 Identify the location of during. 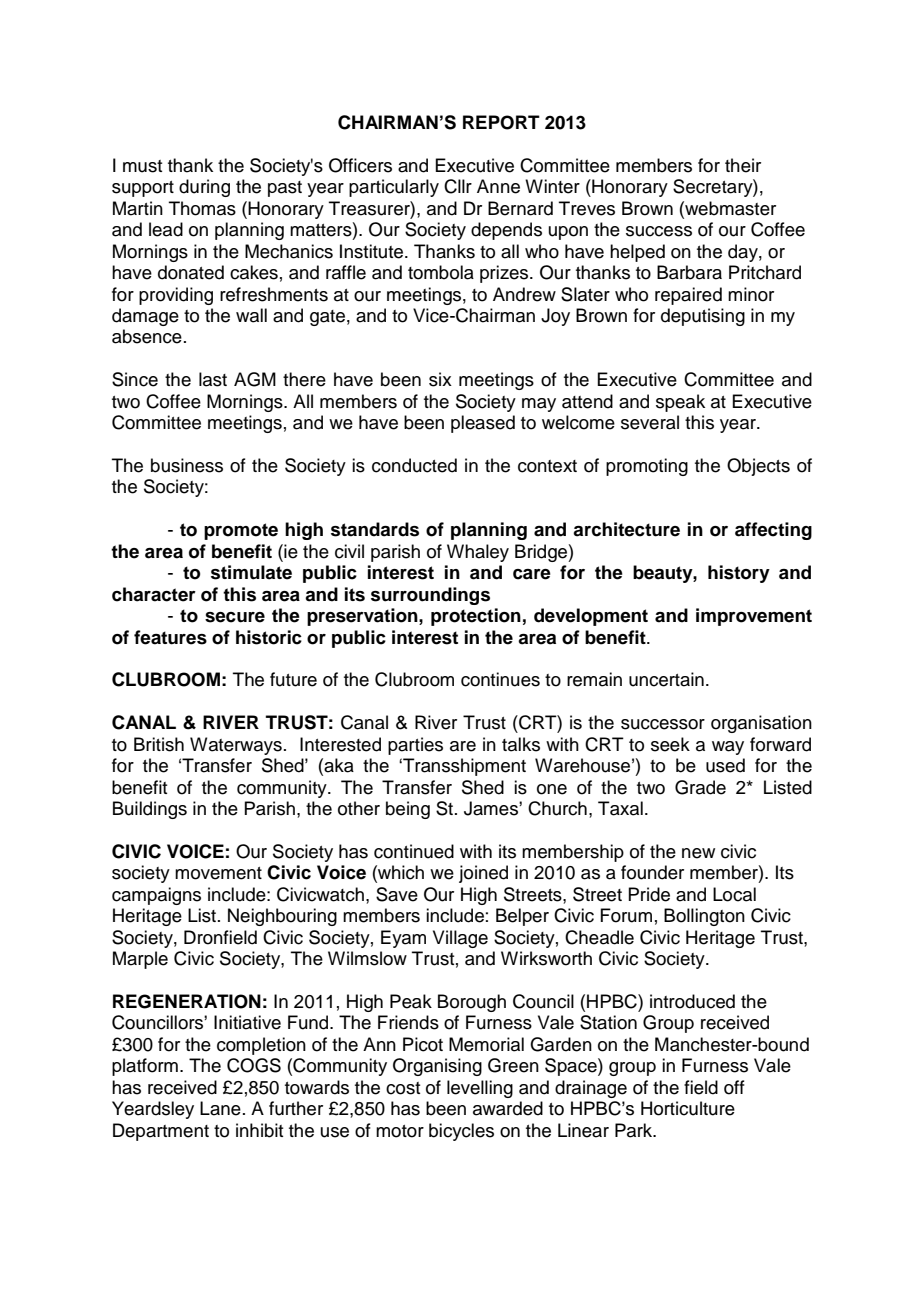
(204, 188).
